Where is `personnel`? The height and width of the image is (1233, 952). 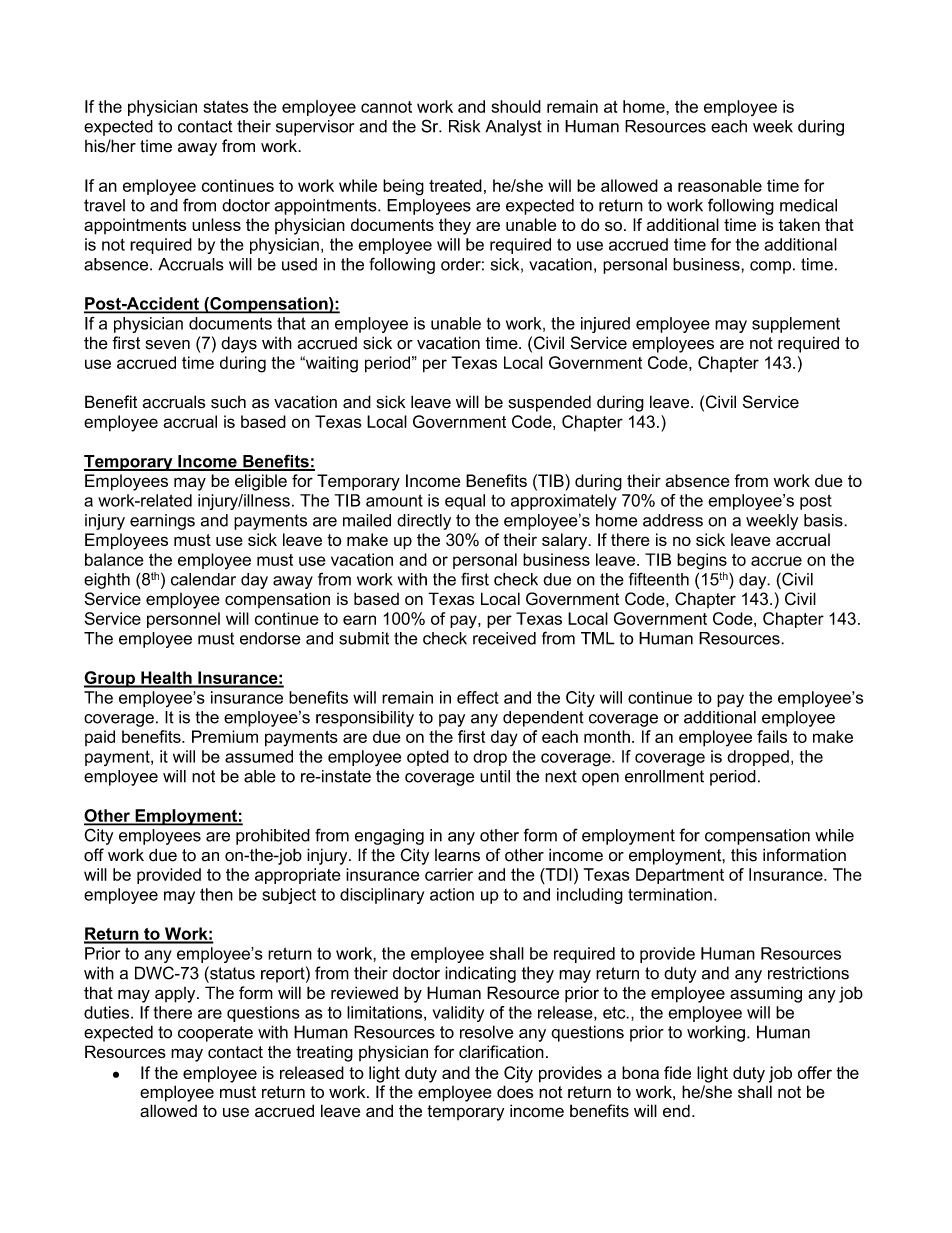 personnel is located at coordinates (183, 620).
